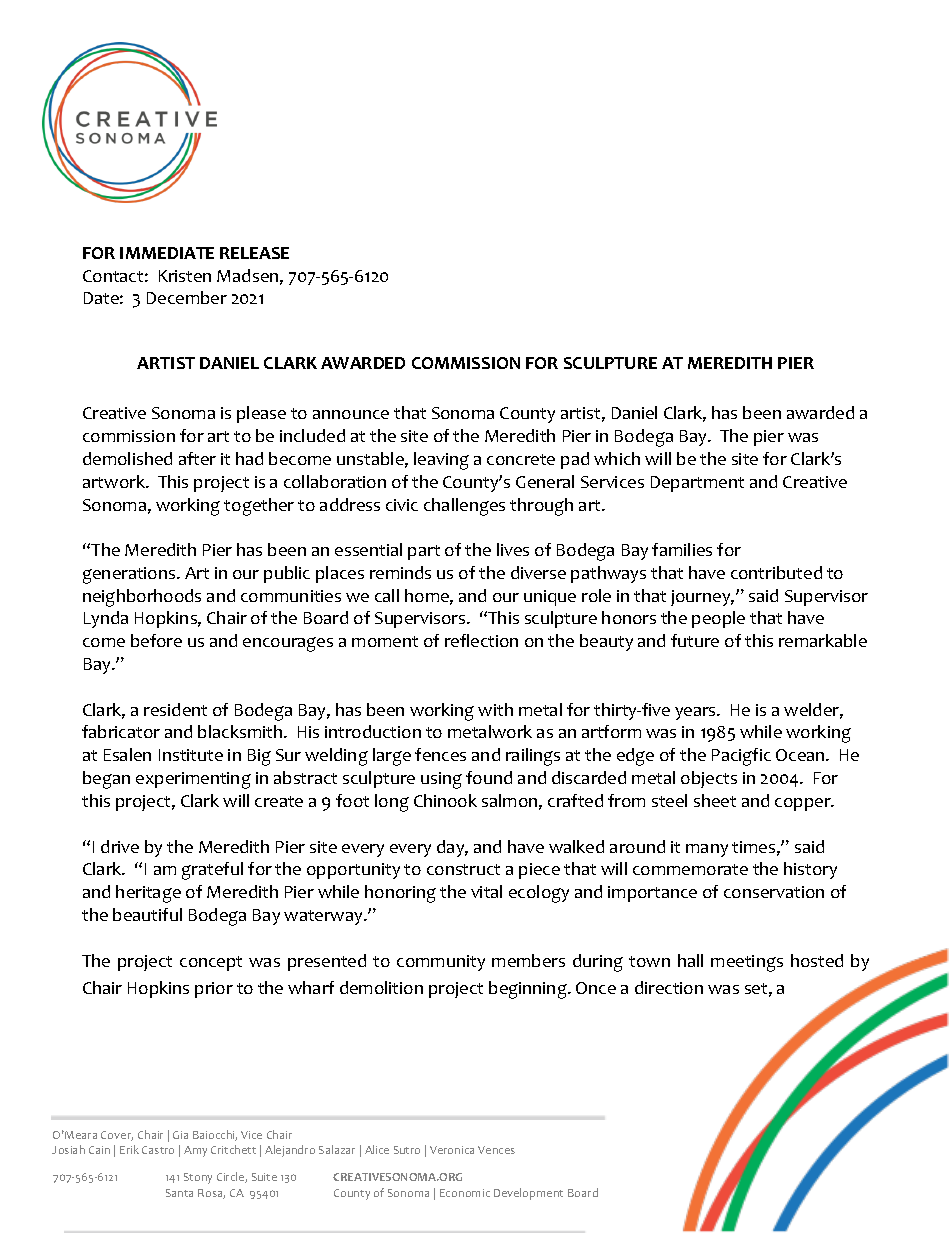 The image size is (952, 1233). Describe the element at coordinates (254, 253) in the screenshot. I see `RELEASE` at that location.
